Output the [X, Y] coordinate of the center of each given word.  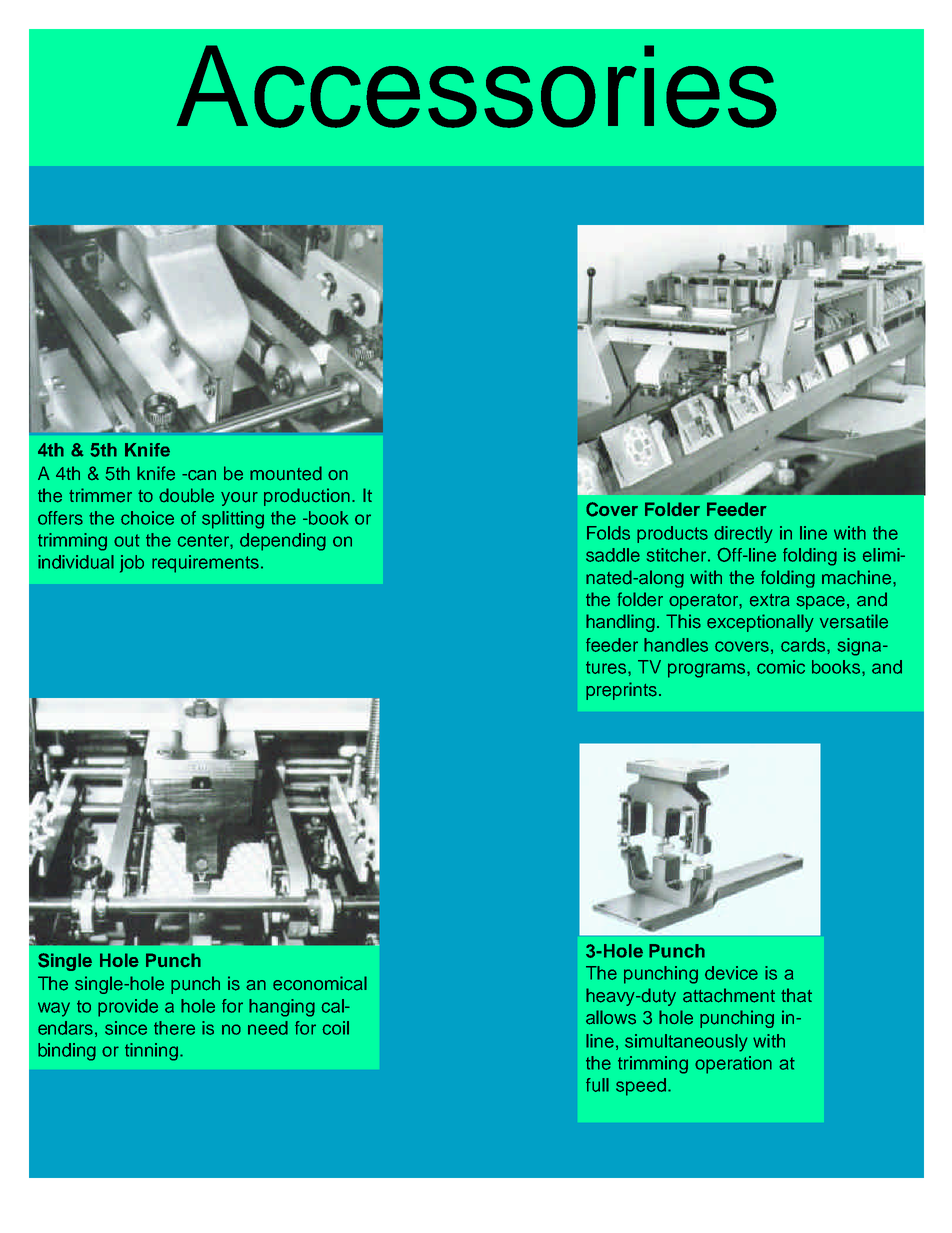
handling [620, 623]
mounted [286, 473]
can [201, 475]
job [132, 564]
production [307, 497]
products [672, 534]
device [731, 973]
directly [743, 534]
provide [128, 1008]
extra [770, 600]
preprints [621, 691]
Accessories [477, 86]
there [174, 1028]
